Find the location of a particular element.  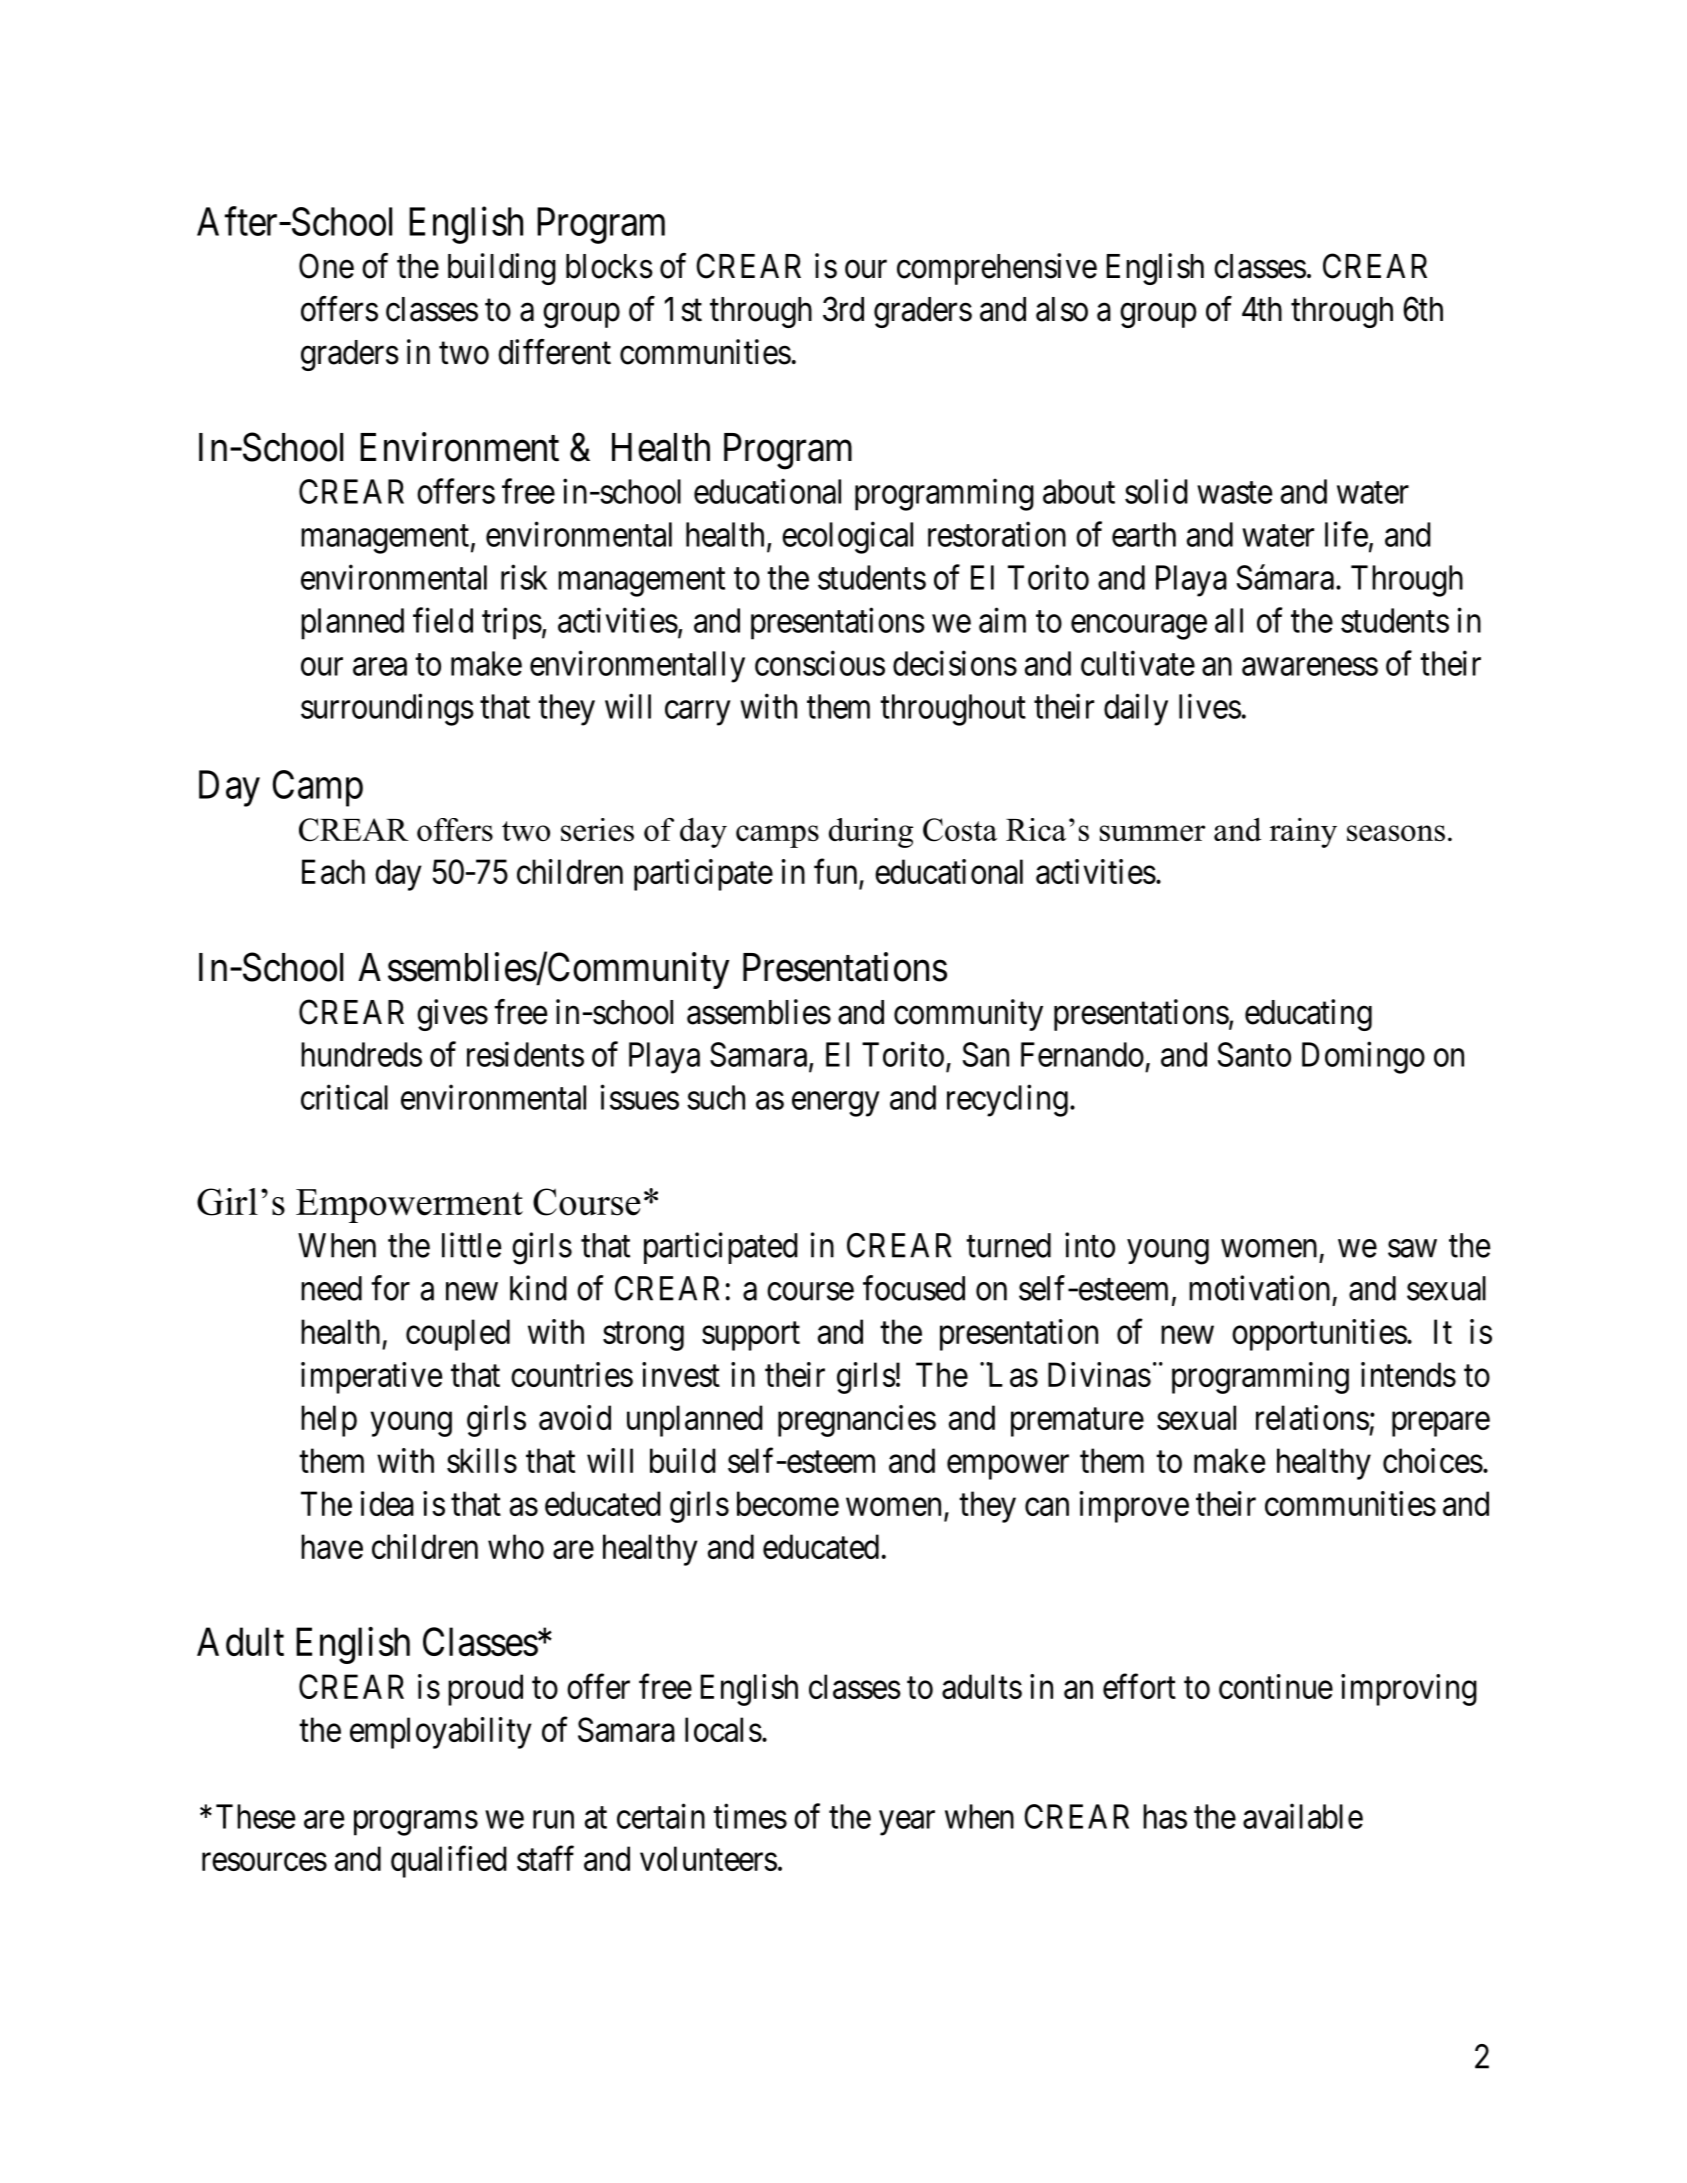

fun is located at coordinates (837, 873).
